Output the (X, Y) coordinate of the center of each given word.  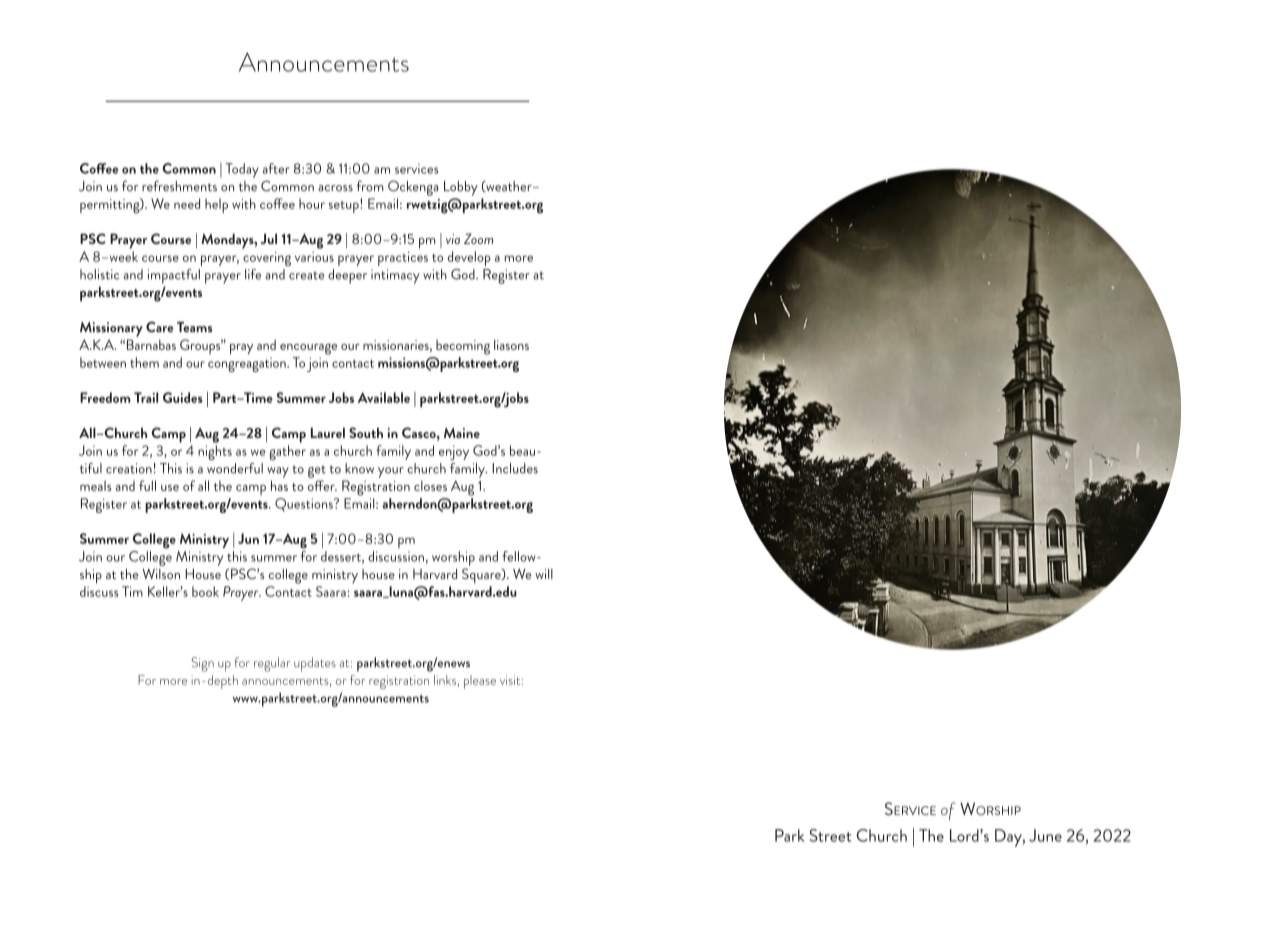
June (1045, 835)
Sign (202, 664)
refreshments (179, 186)
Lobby (461, 188)
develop (469, 258)
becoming (463, 347)
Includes (515, 468)
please (480, 682)
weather (509, 186)
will (544, 574)
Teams (195, 327)
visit (511, 680)
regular (272, 664)
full (147, 485)
